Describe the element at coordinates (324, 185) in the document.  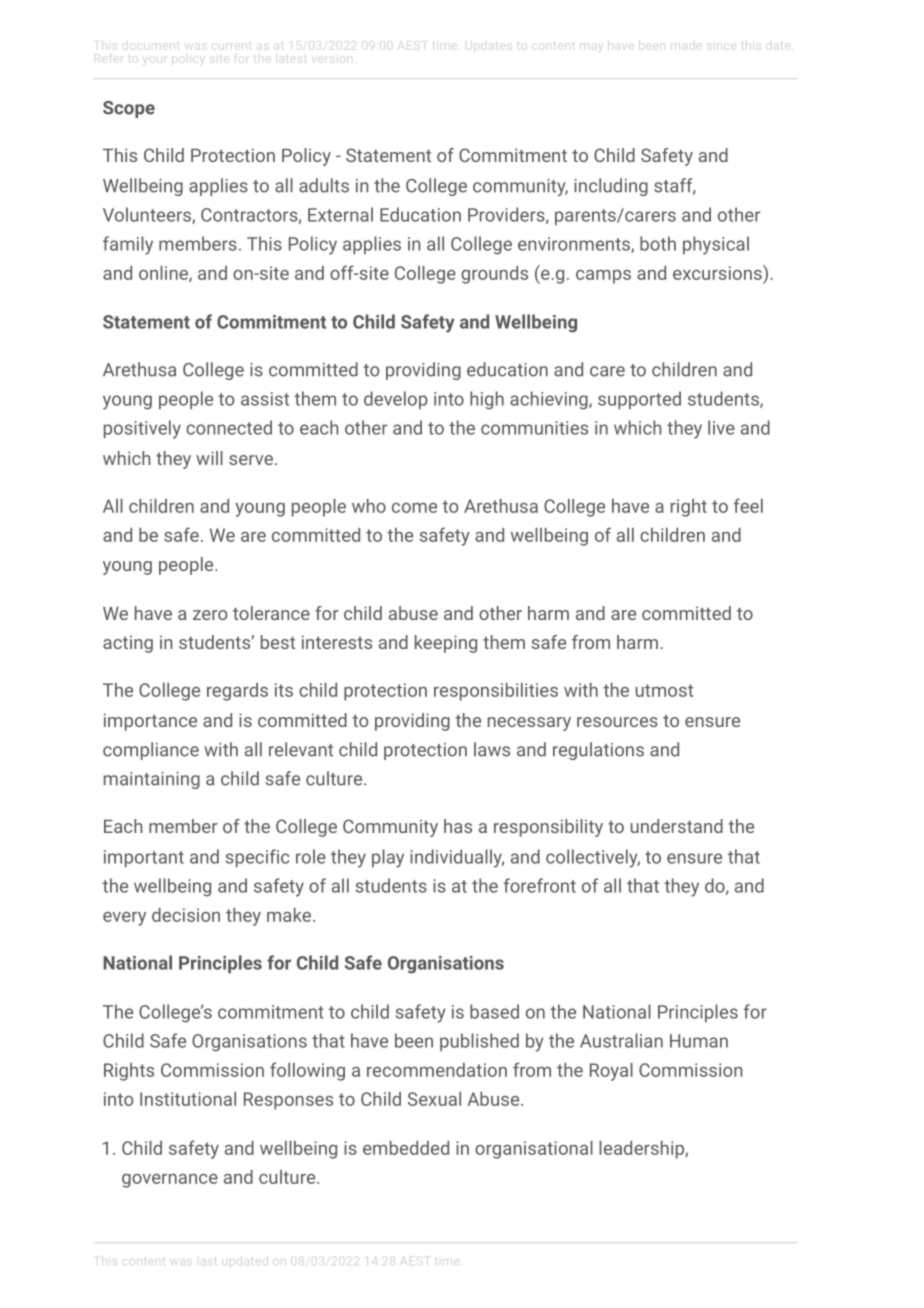
I see `adults` at that location.
